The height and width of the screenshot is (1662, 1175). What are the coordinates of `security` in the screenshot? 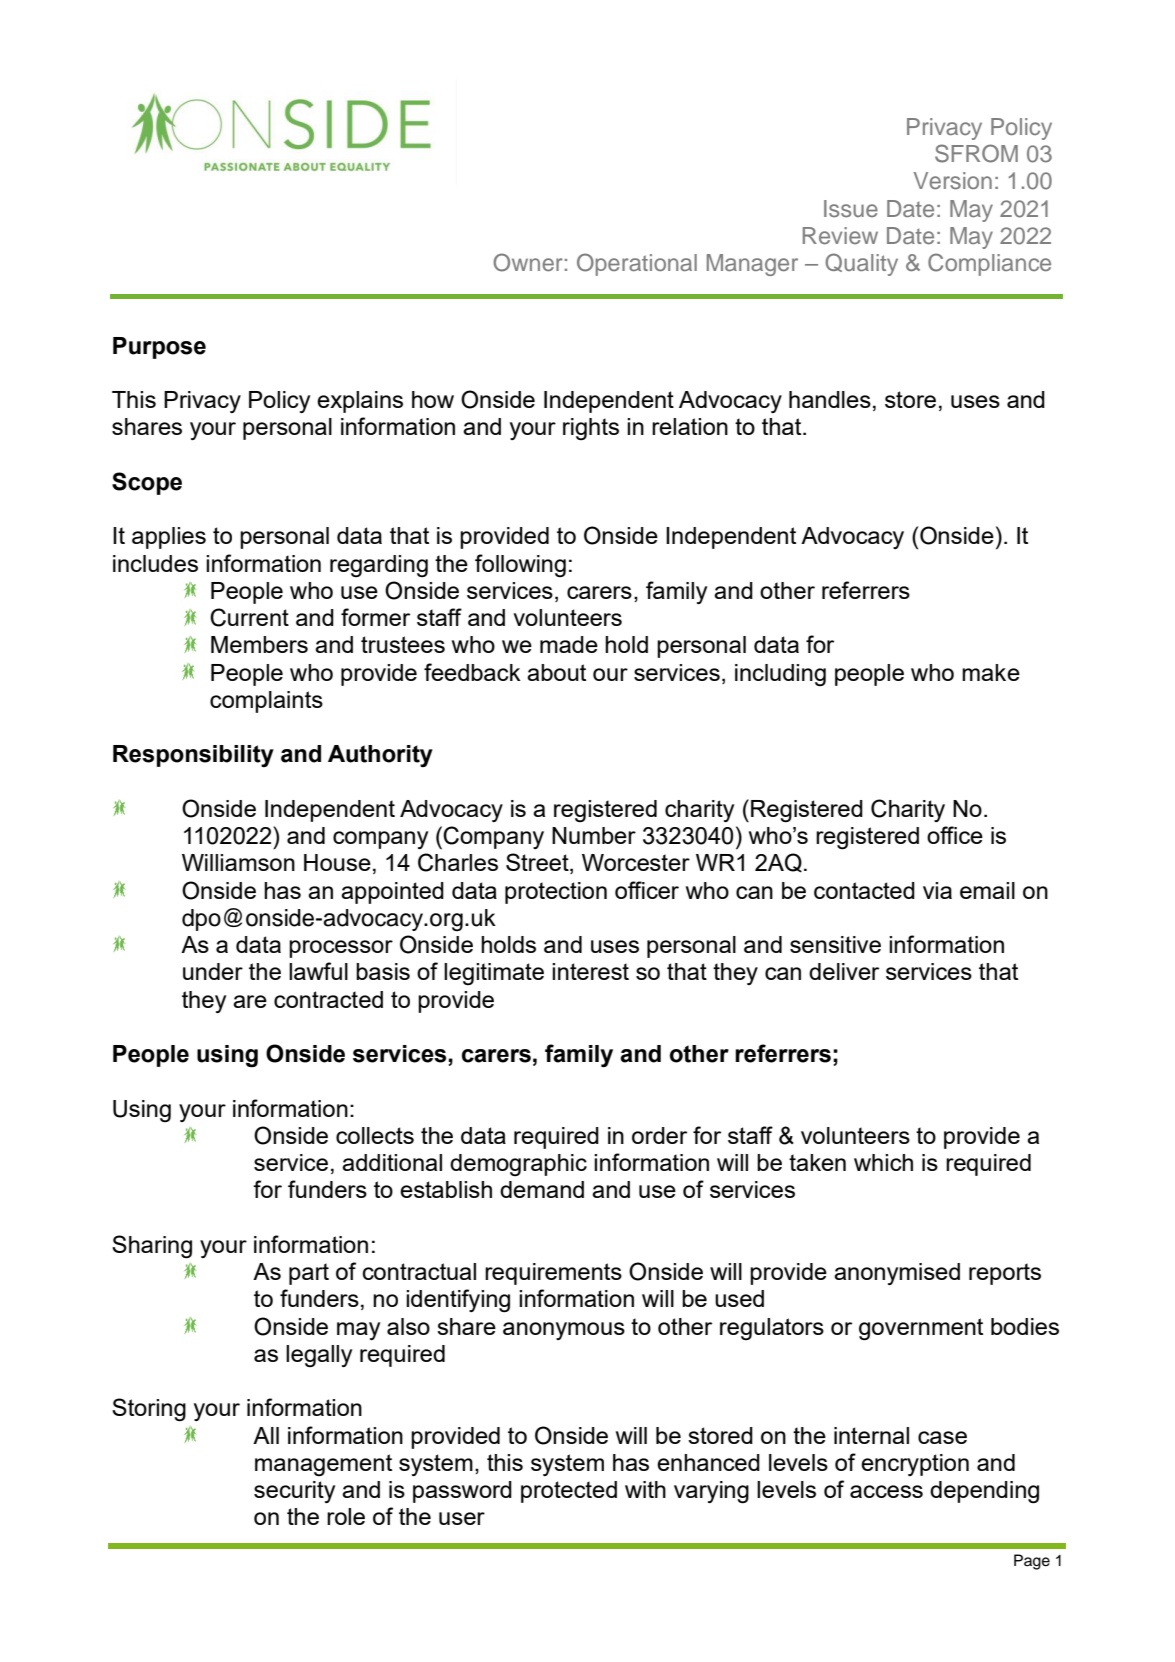 It's located at (294, 1492).
